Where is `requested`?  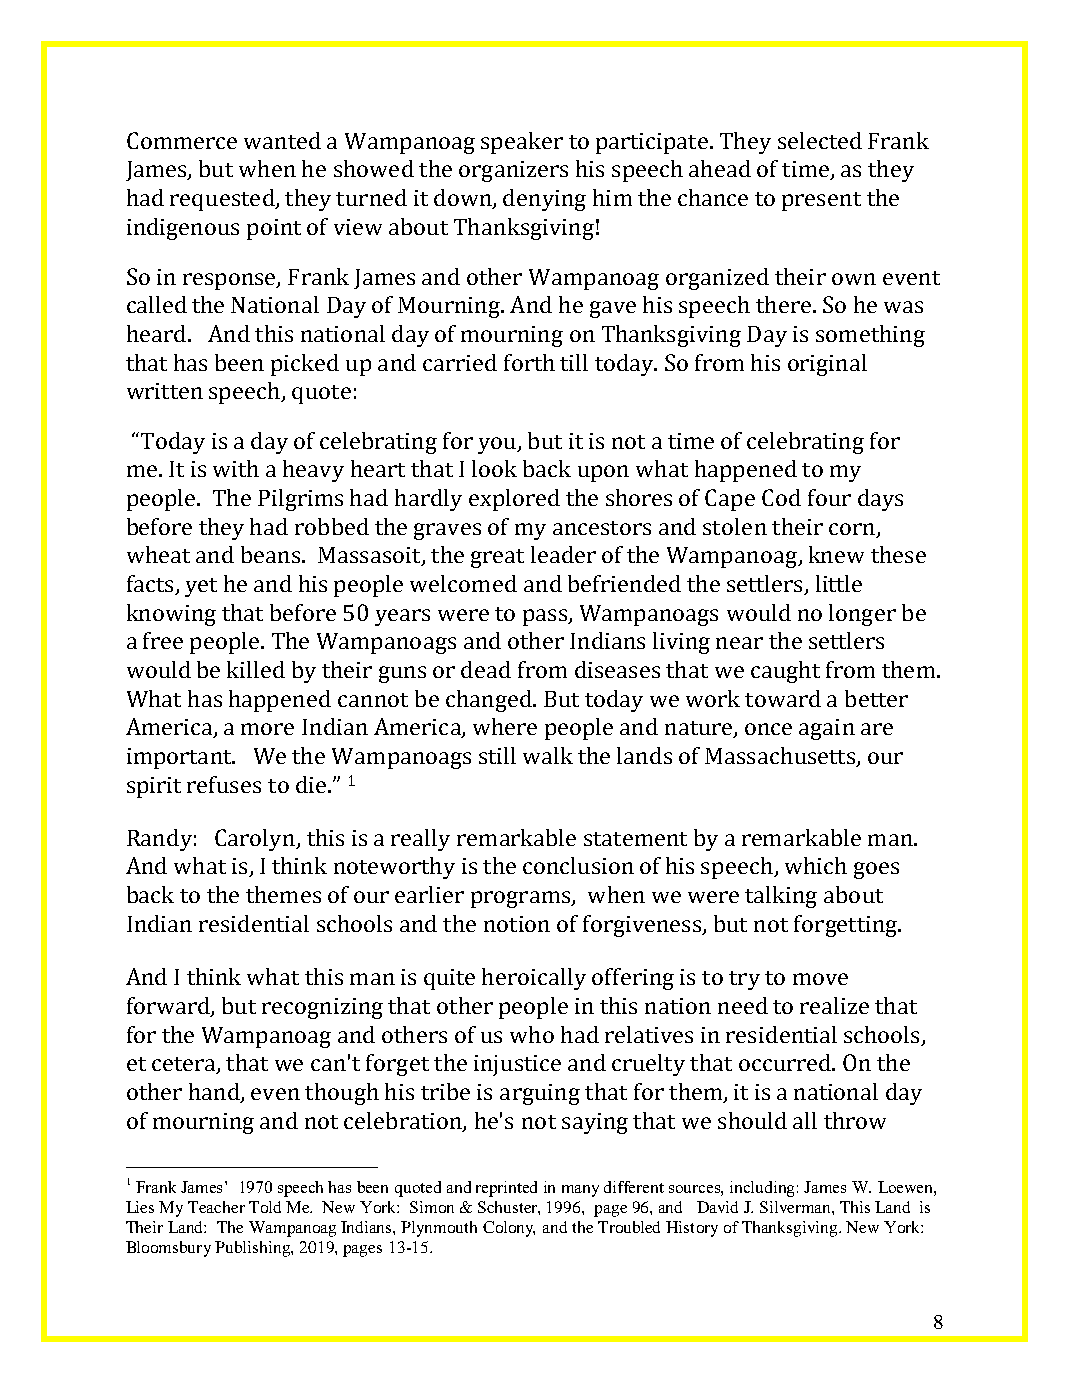
requested is located at coordinates (223, 200).
